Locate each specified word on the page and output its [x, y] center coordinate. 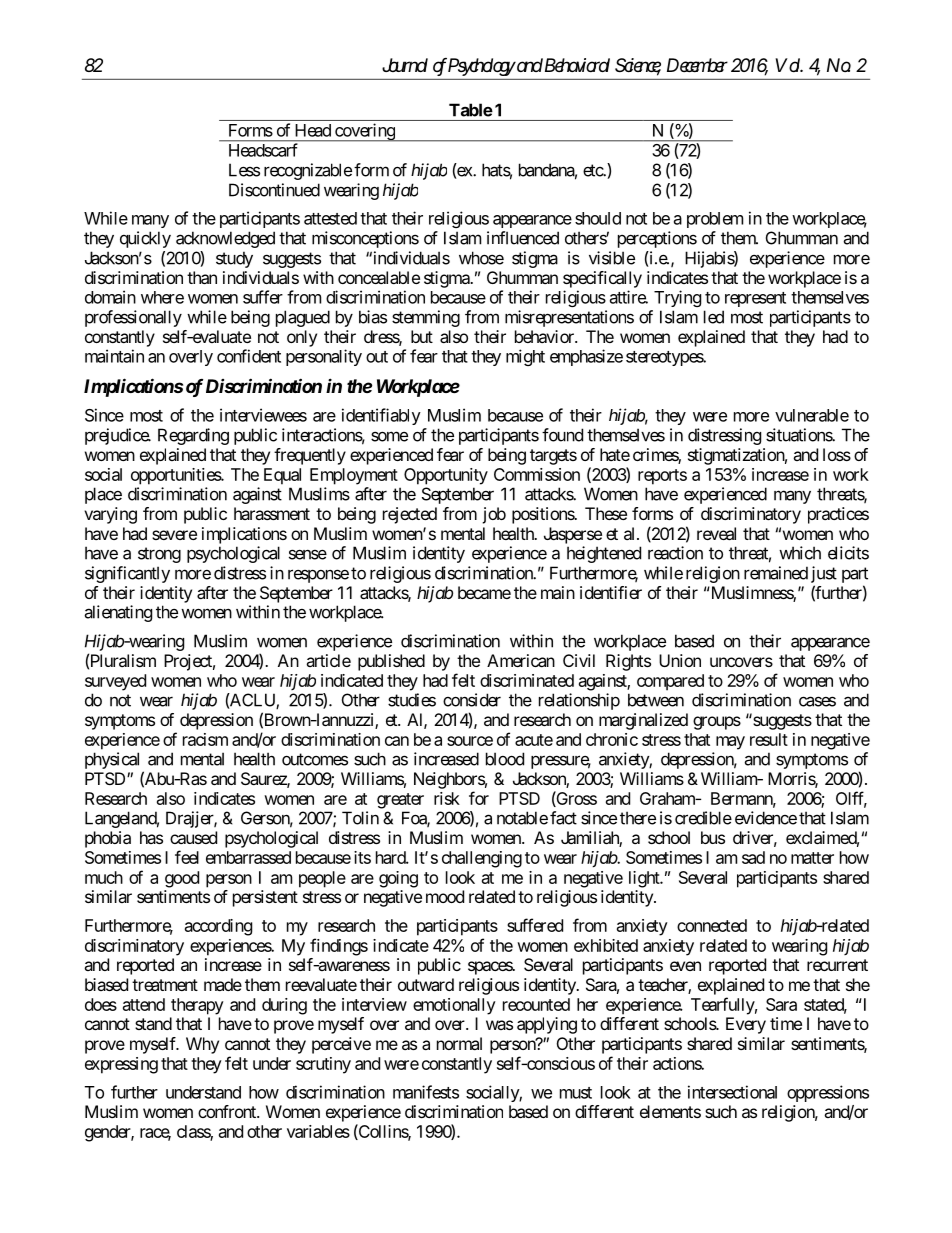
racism [205, 739]
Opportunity [446, 476]
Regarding [193, 436]
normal [459, 1043]
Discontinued [274, 190]
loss [837, 454]
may [730, 743]
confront [228, 1111]
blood [505, 759]
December [697, 65]
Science [638, 66]
